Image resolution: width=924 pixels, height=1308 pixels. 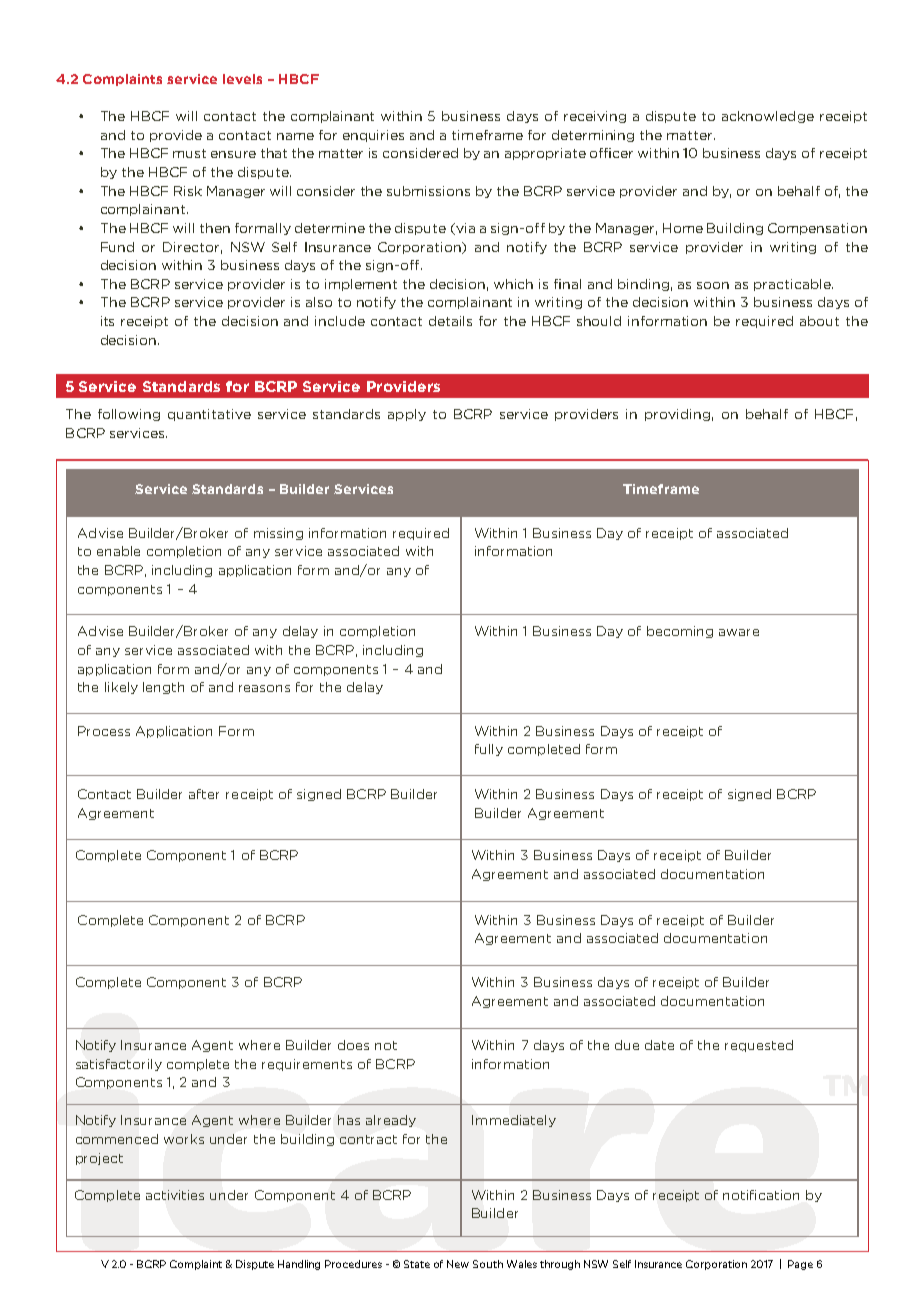 I want to click on fully, so click(x=489, y=750).
